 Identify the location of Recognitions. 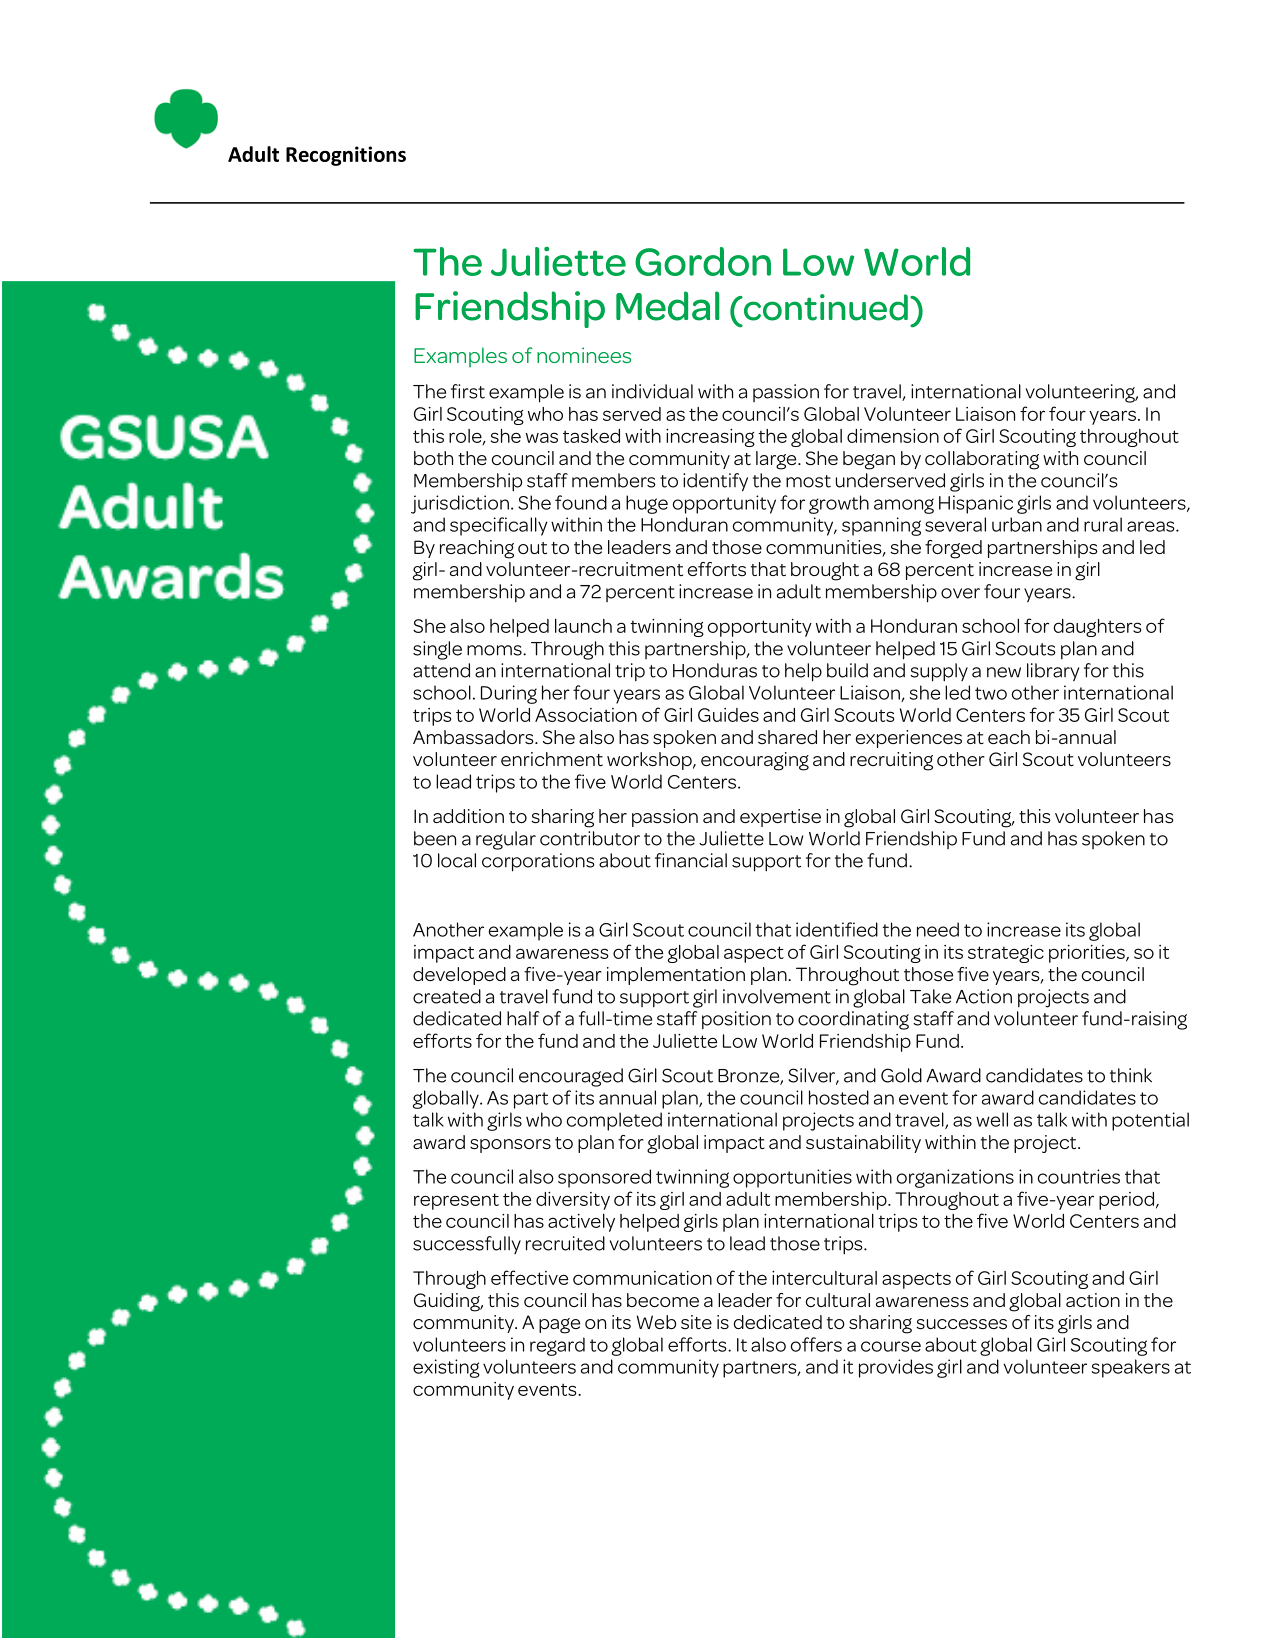
(346, 156).
